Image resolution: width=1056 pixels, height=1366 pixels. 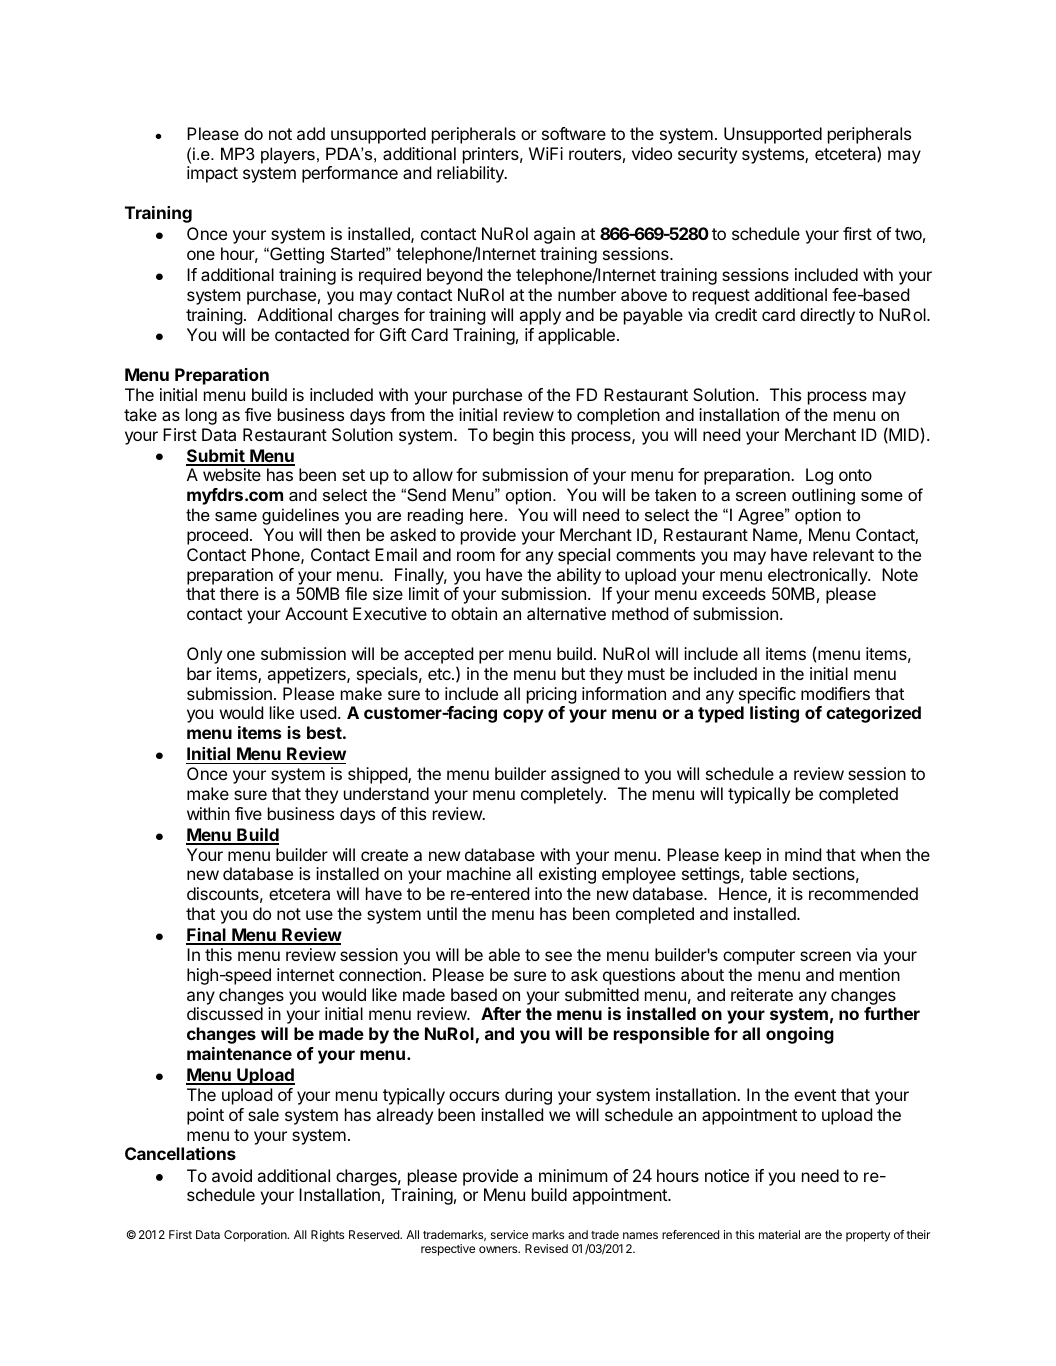 What do you see at coordinates (574, 133) in the image?
I see `software` at bounding box center [574, 133].
